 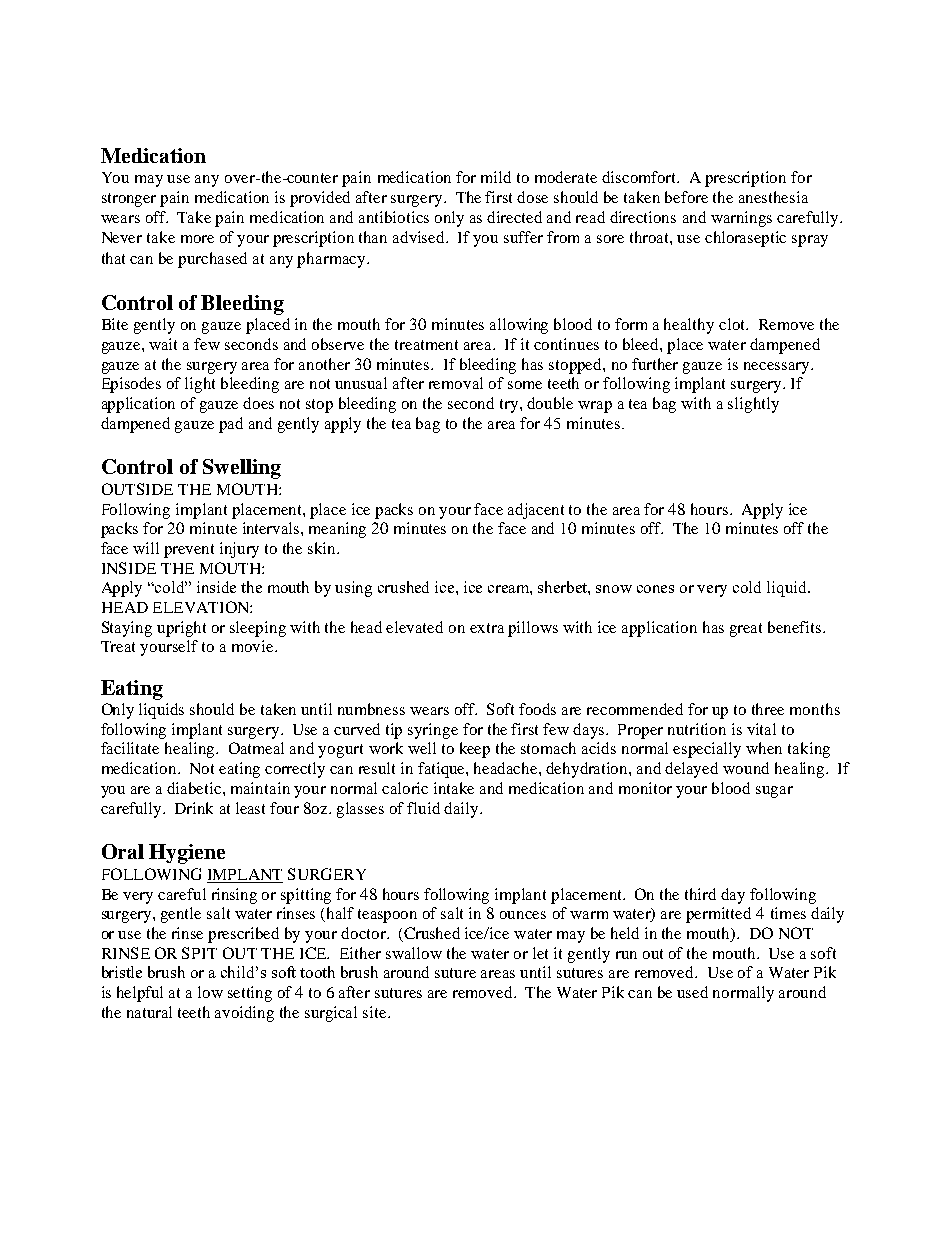 I want to click on warnings, so click(x=741, y=219).
